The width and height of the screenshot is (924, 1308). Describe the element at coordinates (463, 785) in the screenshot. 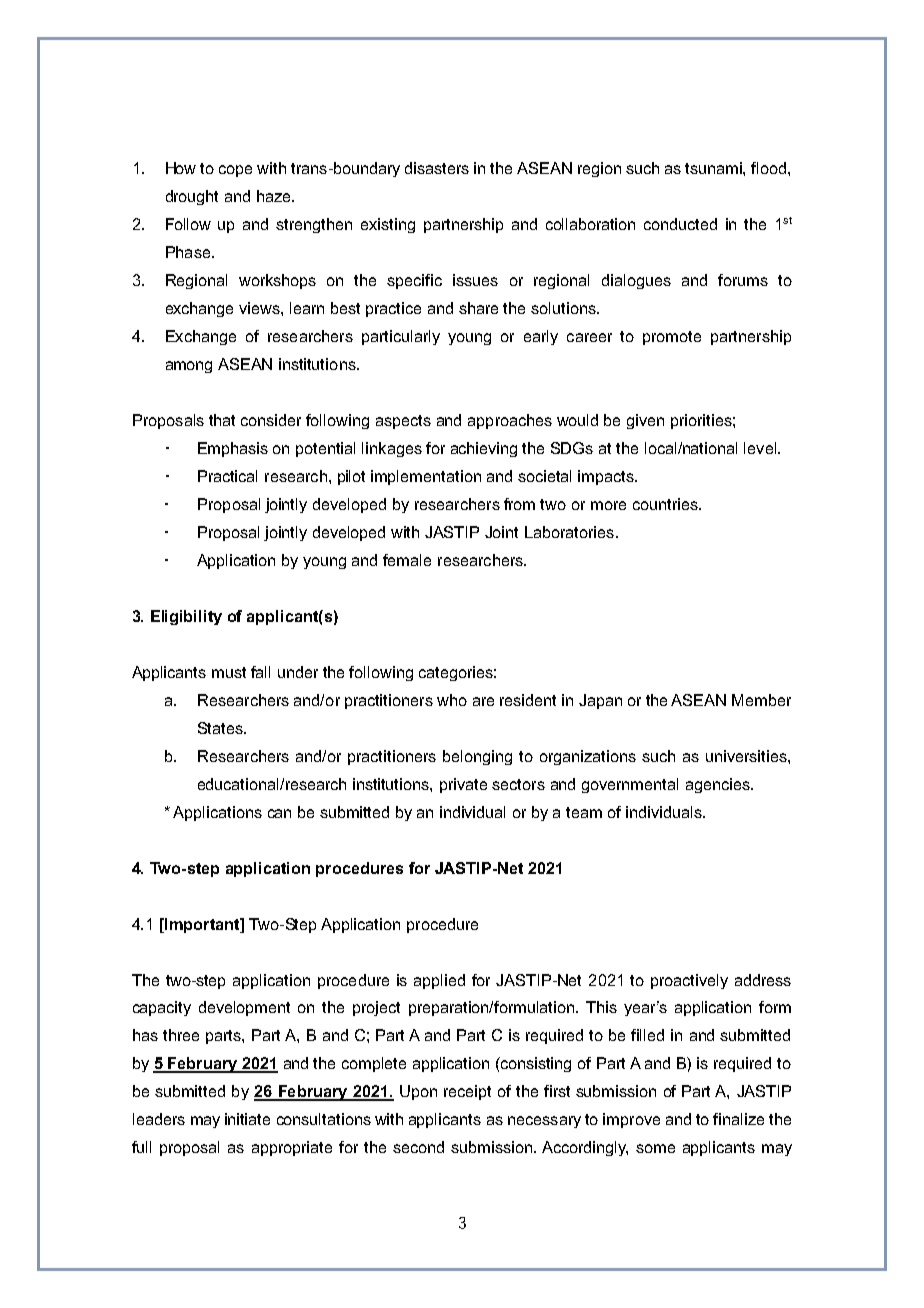

I see `private` at that location.
